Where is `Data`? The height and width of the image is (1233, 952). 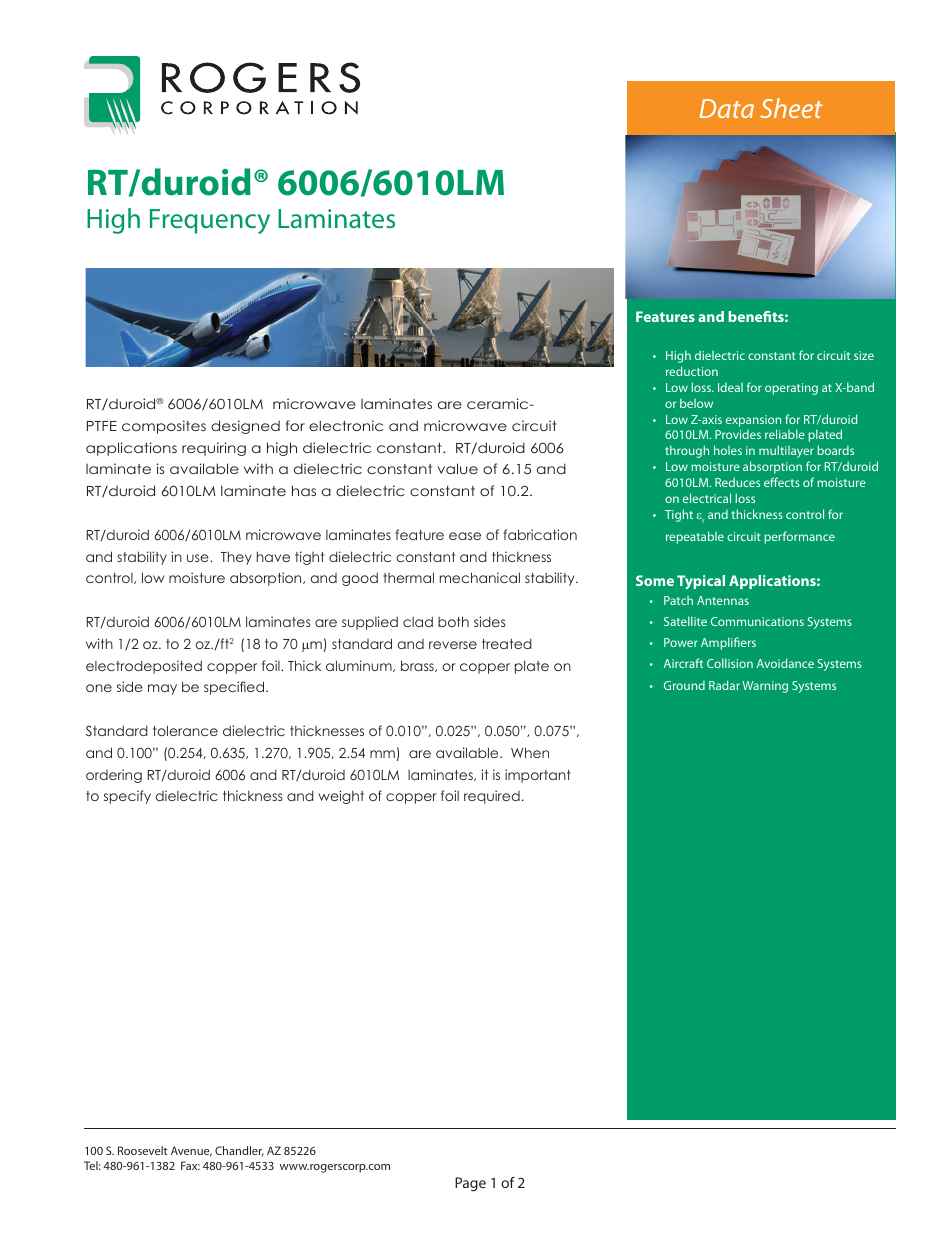 Data is located at coordinates (726, 108).
